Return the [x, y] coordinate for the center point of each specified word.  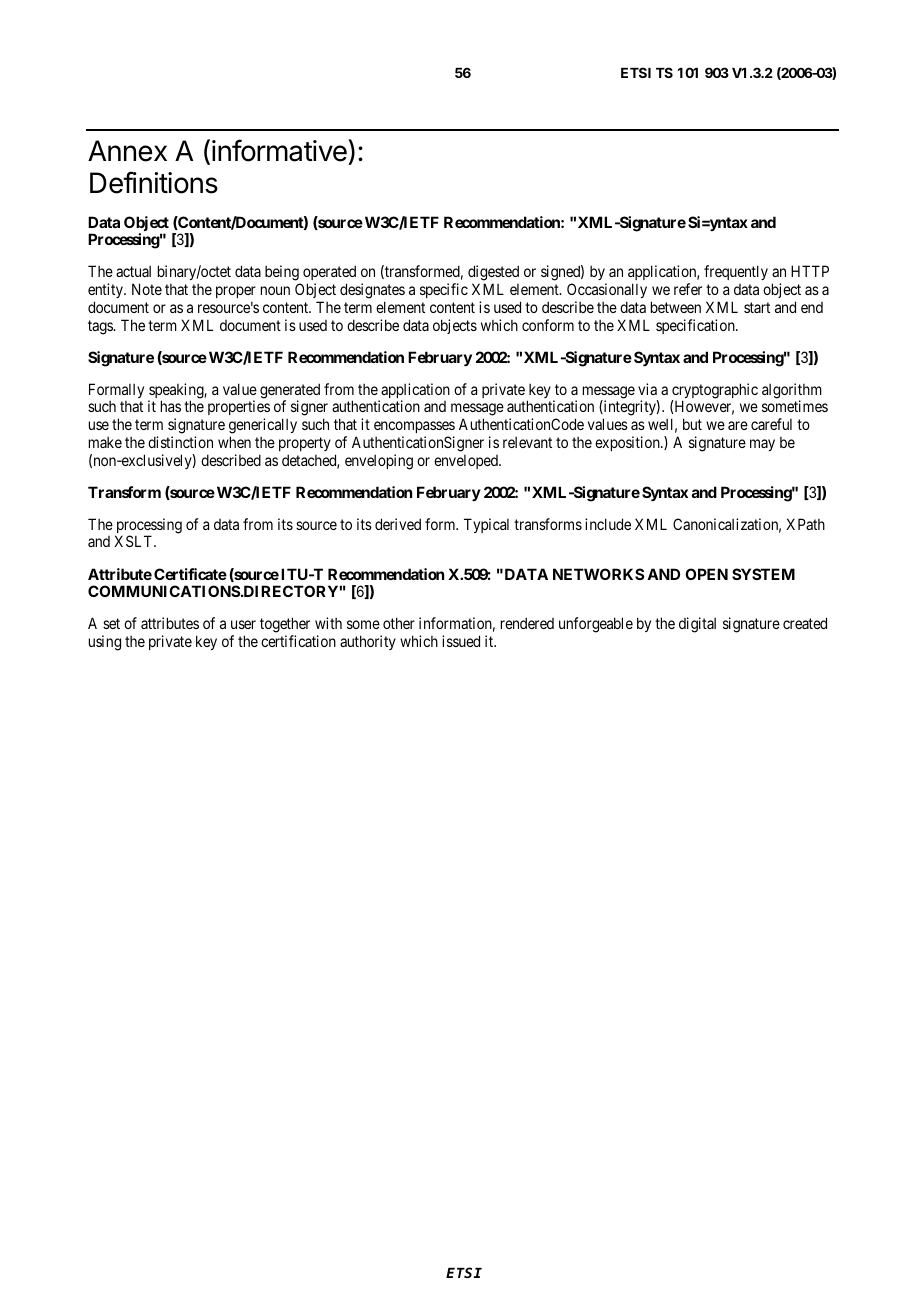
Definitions [154, 182]
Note [147, 289]
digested [493, 274]
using [105, 643]
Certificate [190, 574]
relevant [527, 442]
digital [697, 625]
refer [688, 289]
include [608, 524]
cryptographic [715, 392]
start [757, 307]
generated [290, 392]
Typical [486, 525]
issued [461, 641]
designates [372, 291]
